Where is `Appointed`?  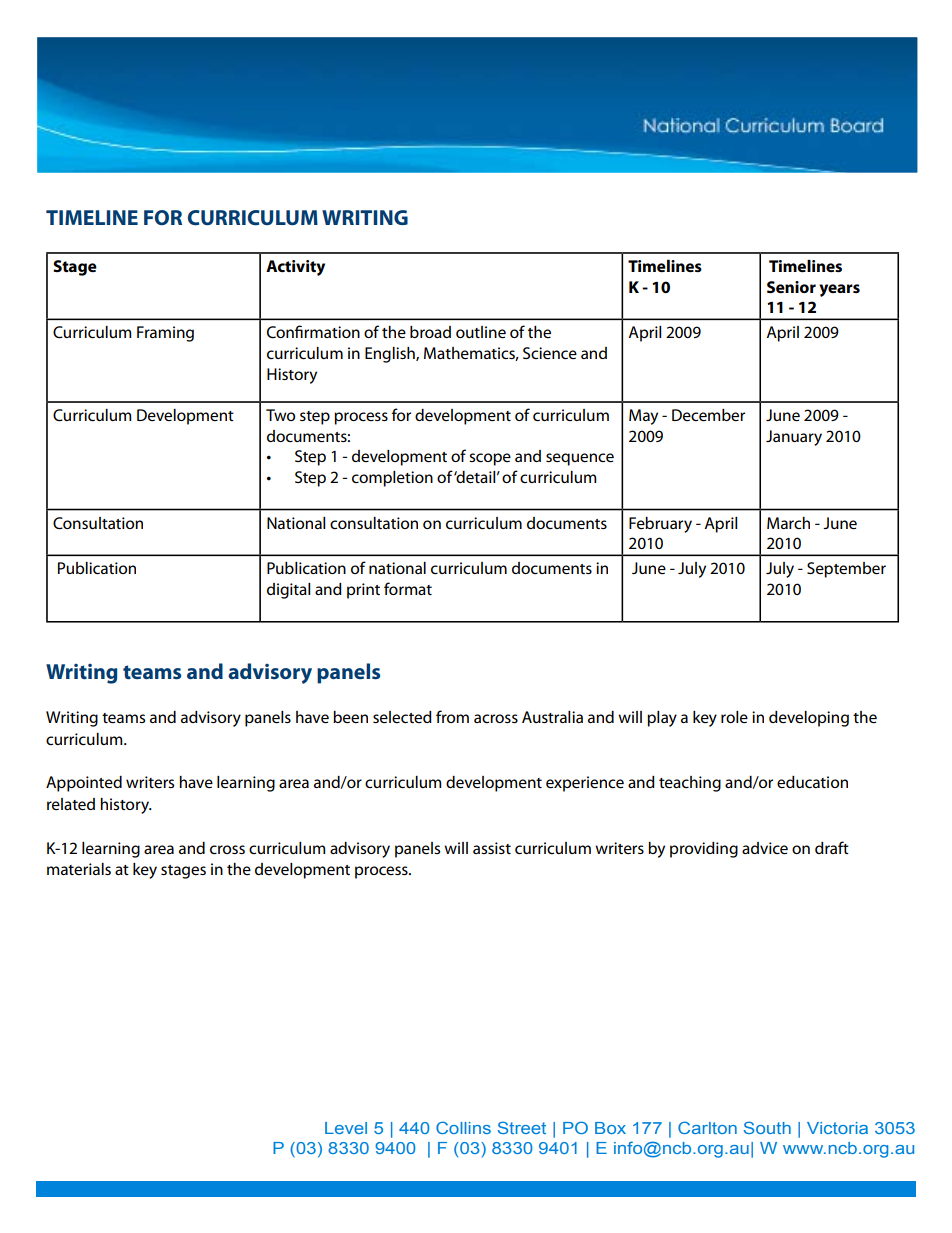
Appointed is located at coordinates (84, 784).
